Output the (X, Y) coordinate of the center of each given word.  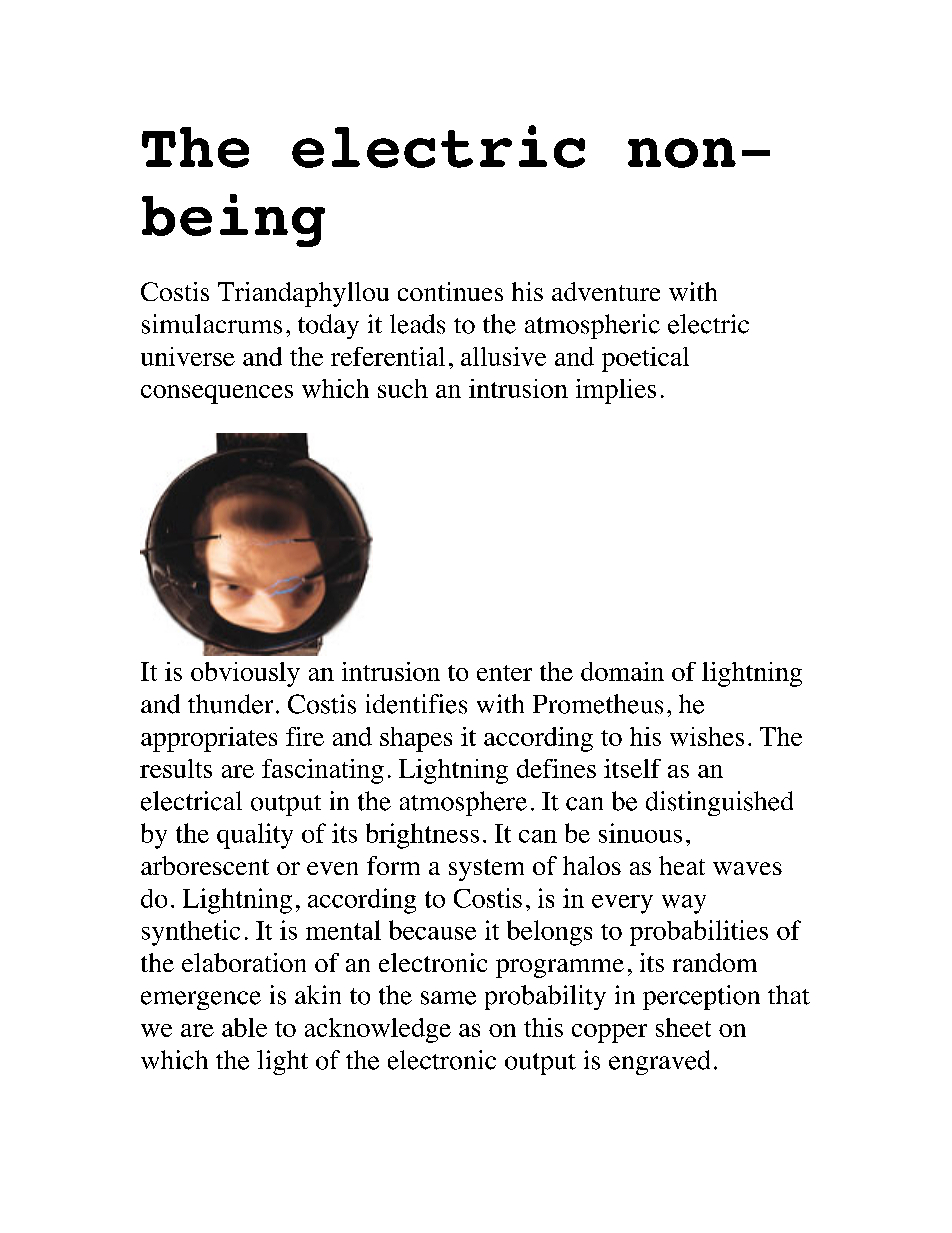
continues (450, 291)
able (244, 1027)
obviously (245, 674)
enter (504, 673)
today (328, 326)
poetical (645, 359)
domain (622, 671)
